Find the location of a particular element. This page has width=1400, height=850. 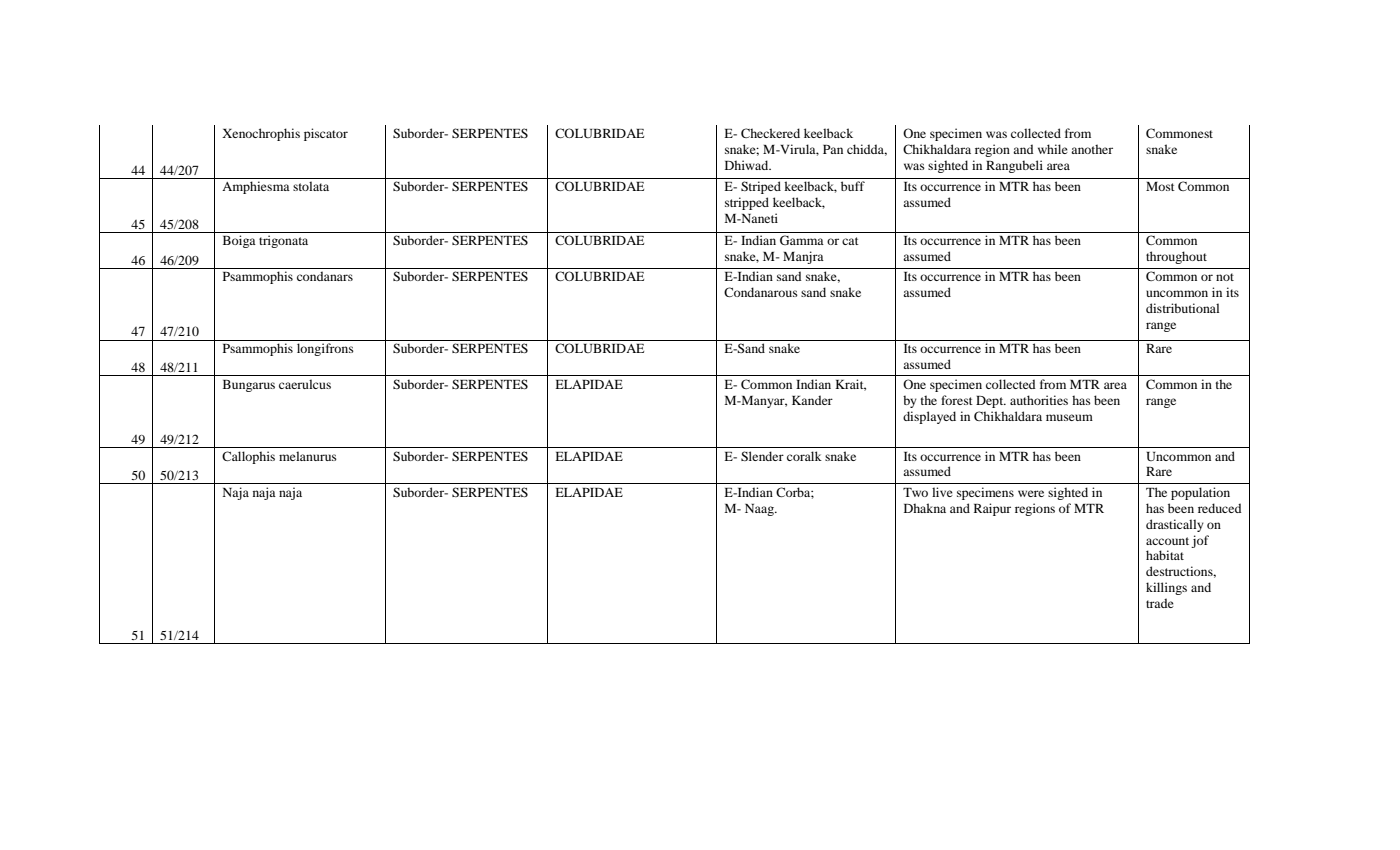

killings is located at coordinates (1166, 588).
